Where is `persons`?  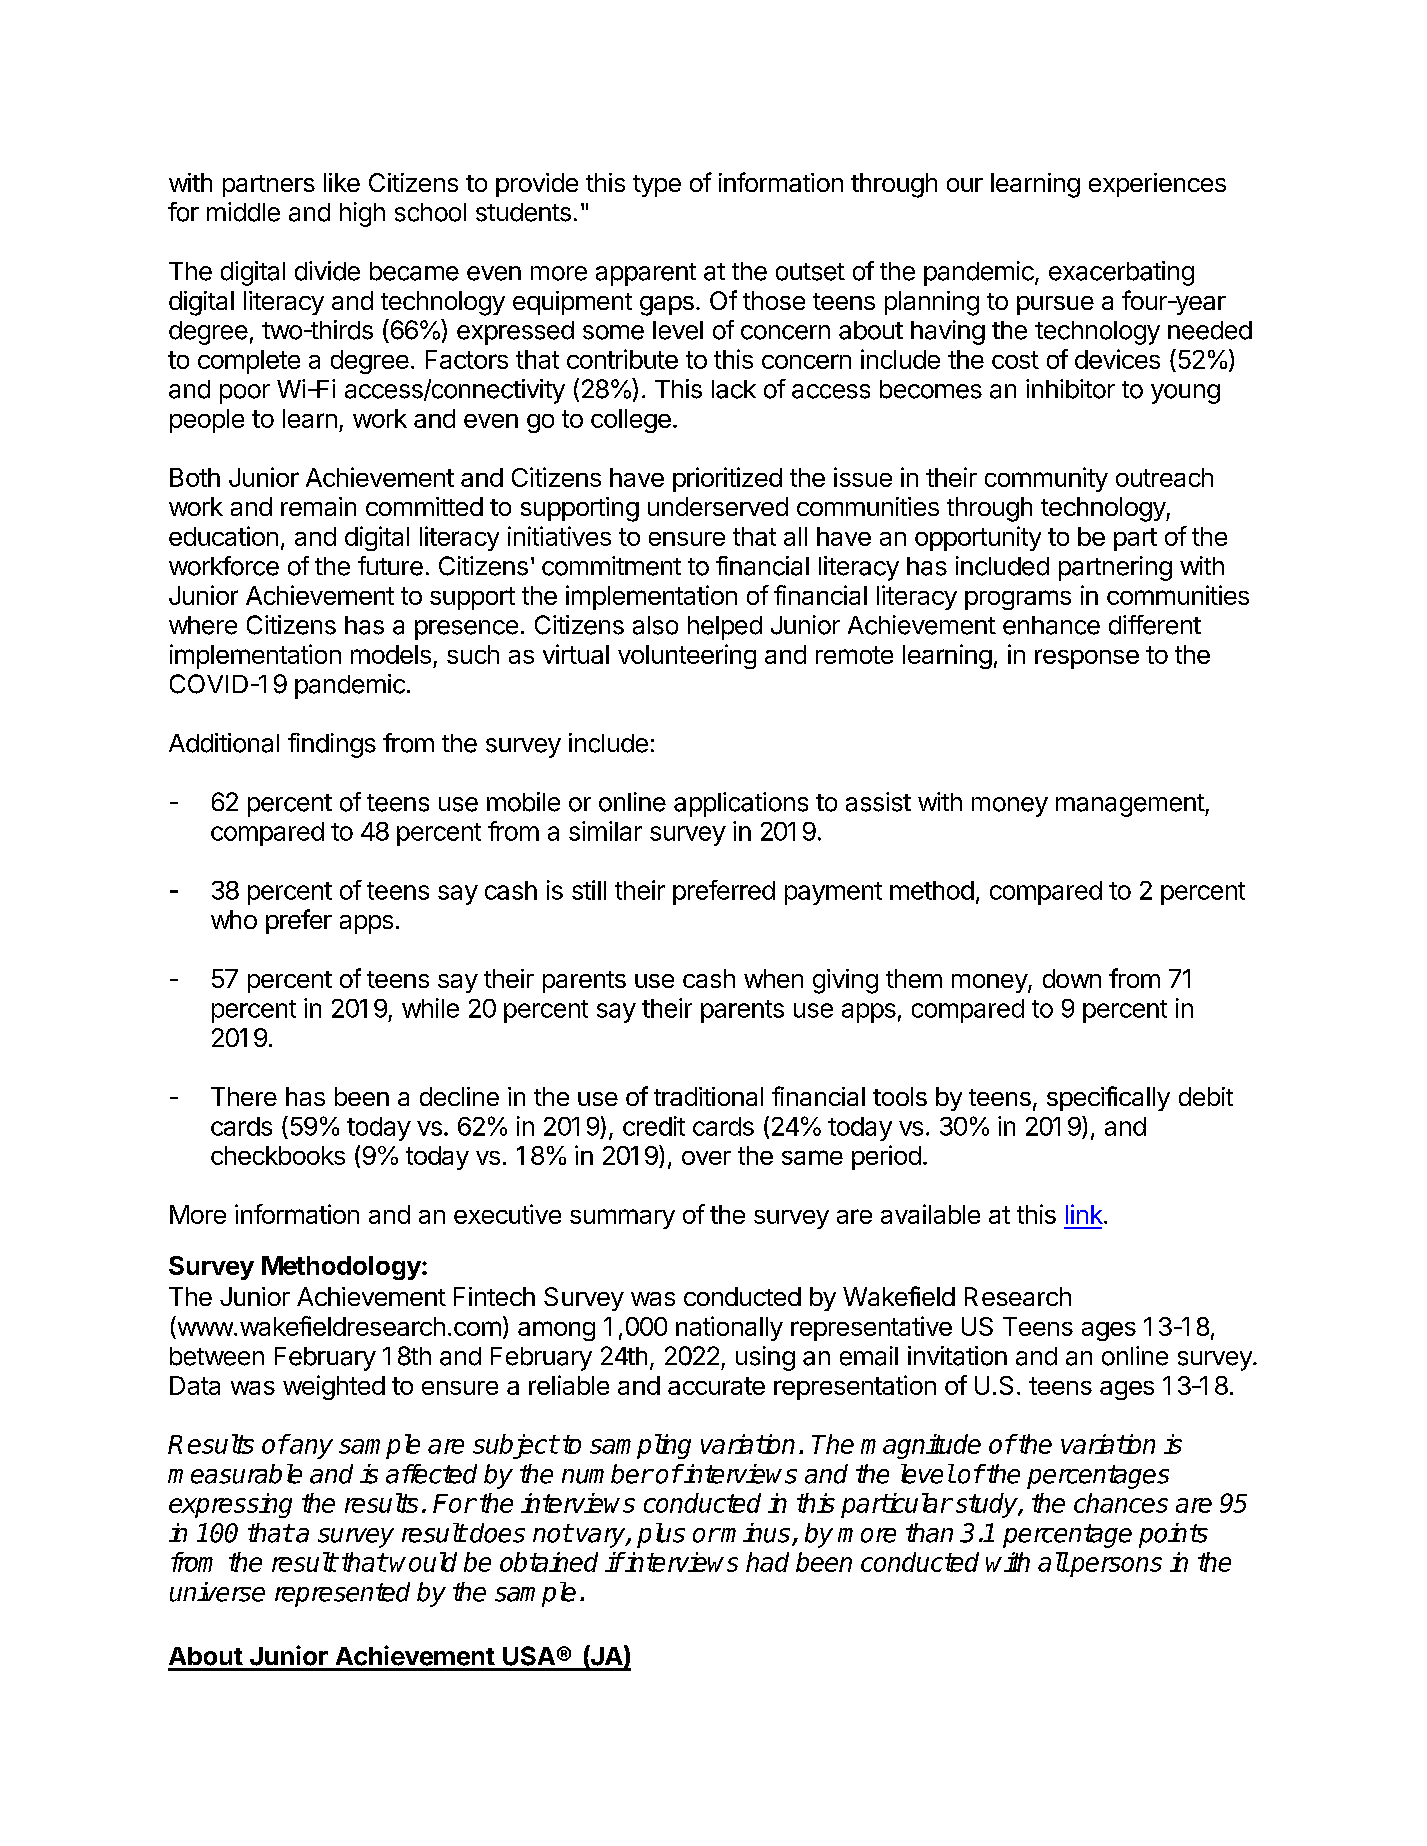
persons is located at coordinates (1115, 1567).
